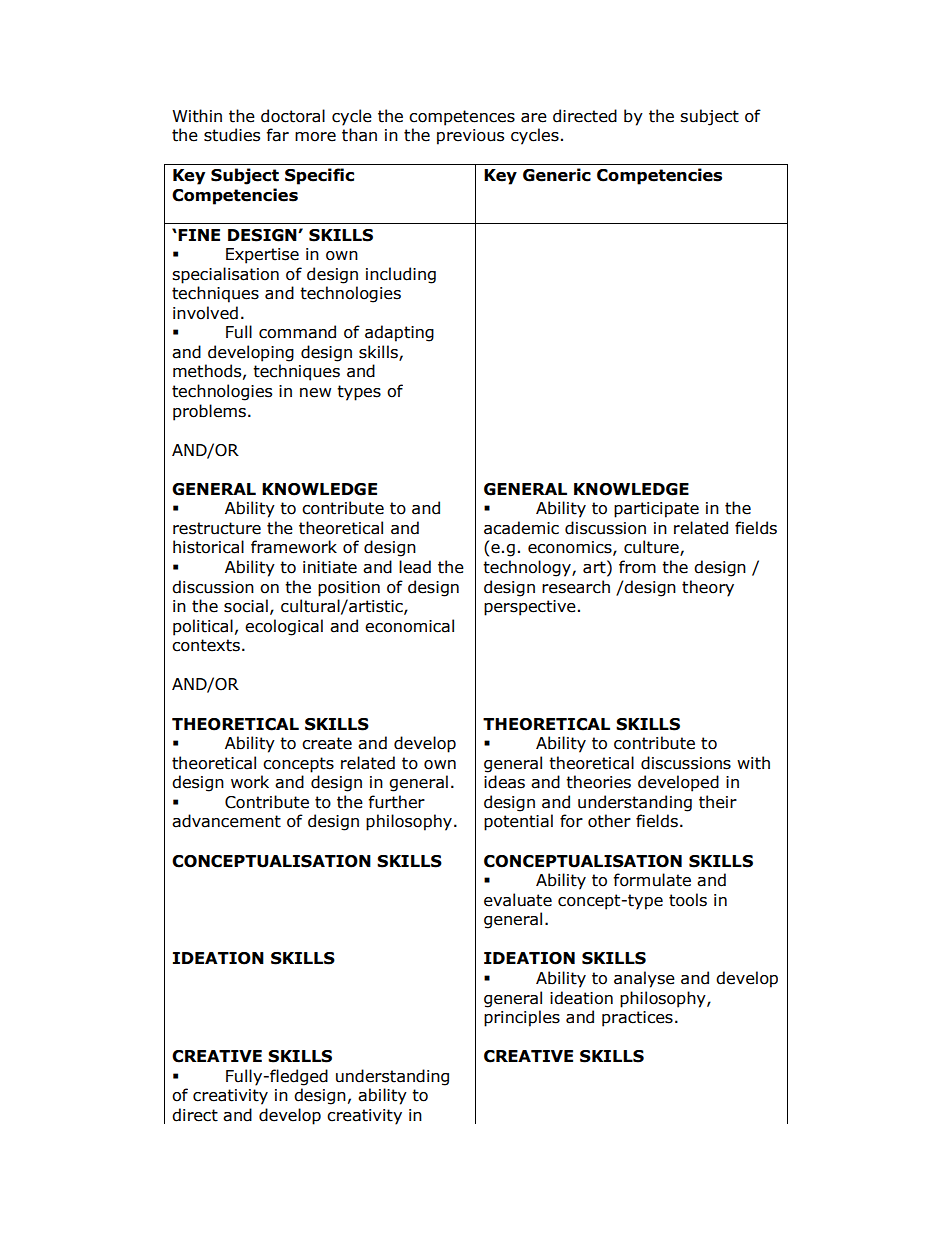 The width and height of the document is (952, 1233). What do you see at coordinates (644, 979) in the document?
I see `analyse` at bounding box center [644, 979].
